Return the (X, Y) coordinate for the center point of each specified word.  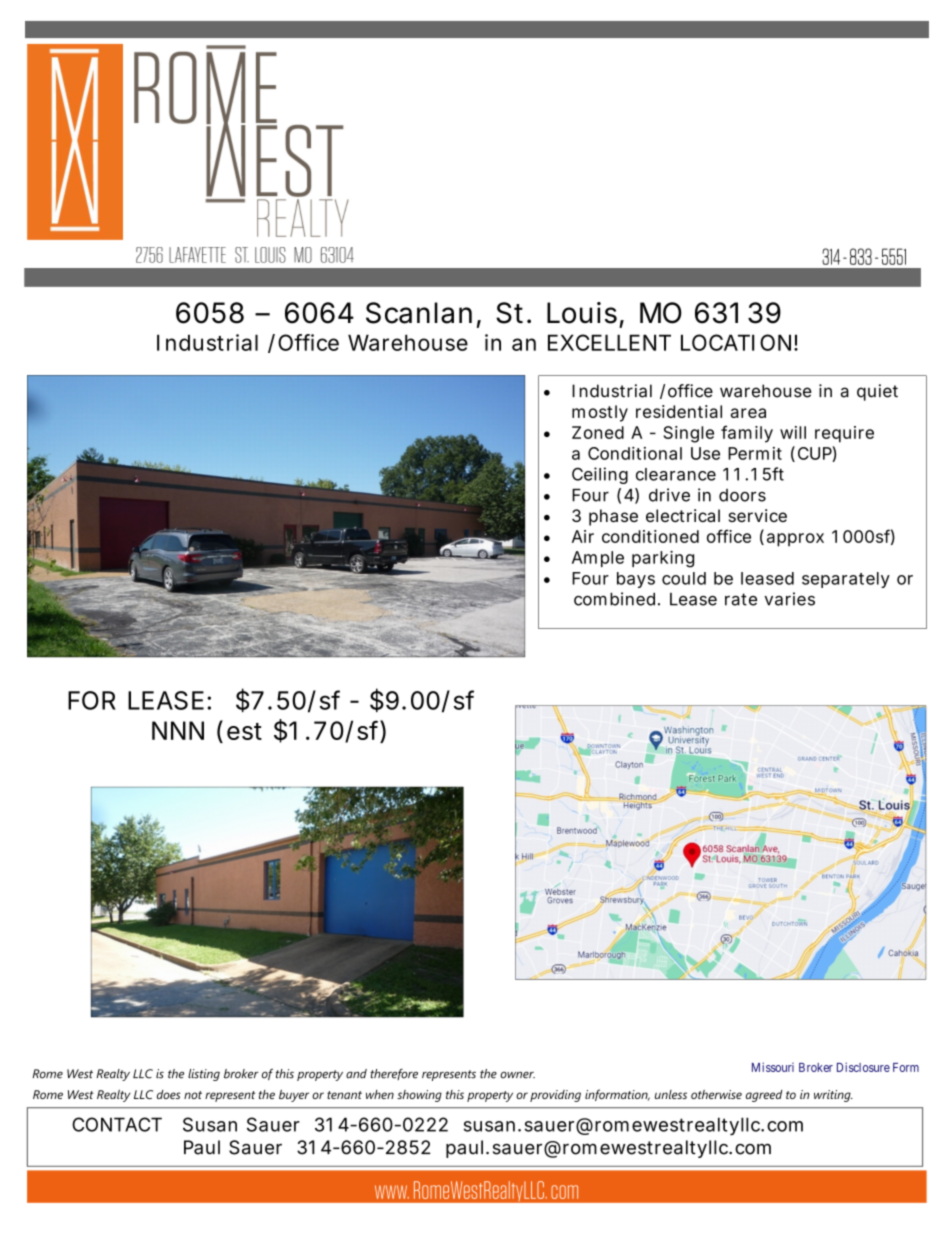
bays (636, 580)
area (748, 413)
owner (517, 1075)
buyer (294, 1096)
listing (204, 1075)
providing (555, 1096)
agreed (764, 1096)
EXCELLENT (609, 342)
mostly (600, 413)
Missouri (773, 1067)
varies (789, 599)
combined (614, 599)
